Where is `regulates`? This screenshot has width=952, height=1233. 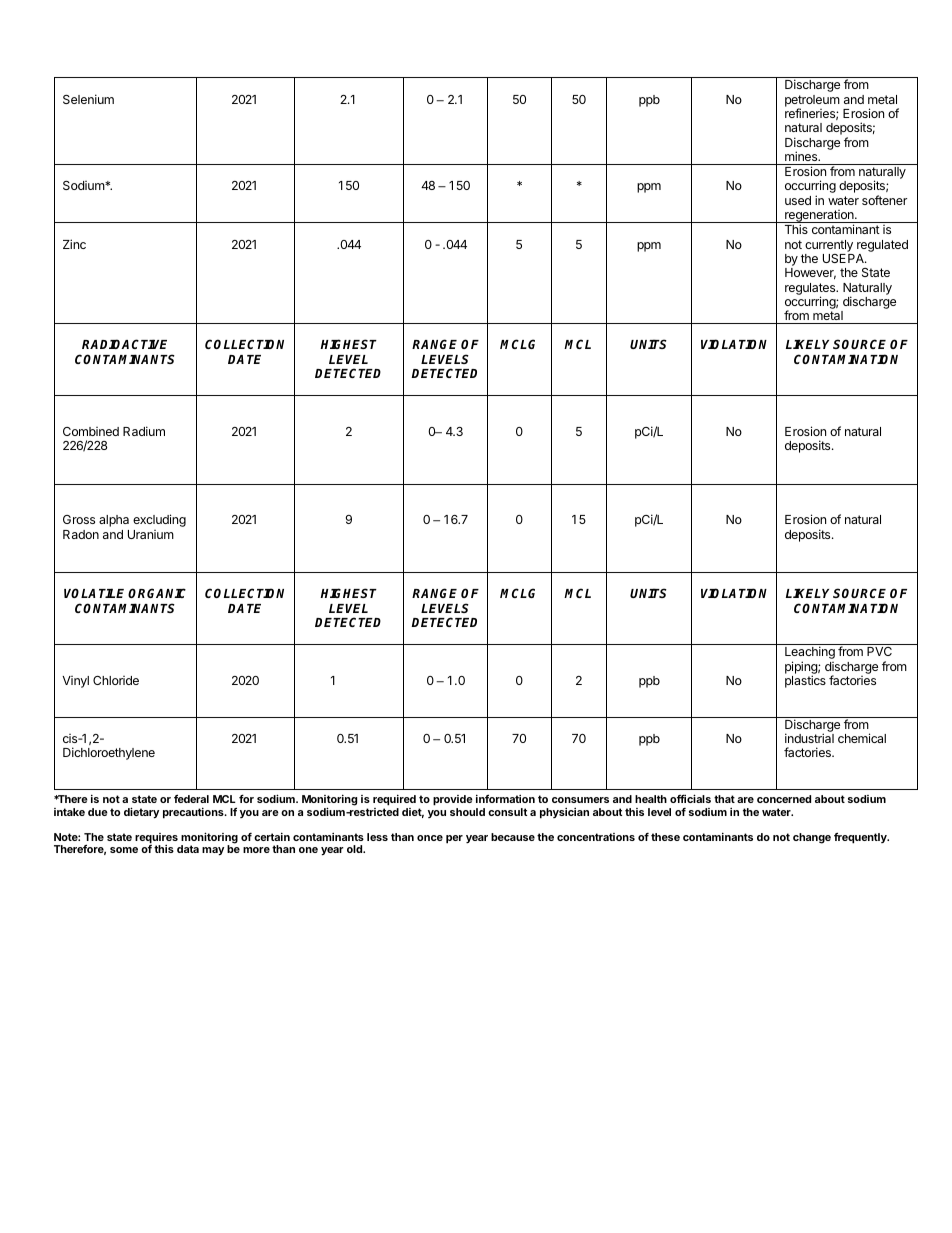 regulates is located at coordinates (811, 290).
